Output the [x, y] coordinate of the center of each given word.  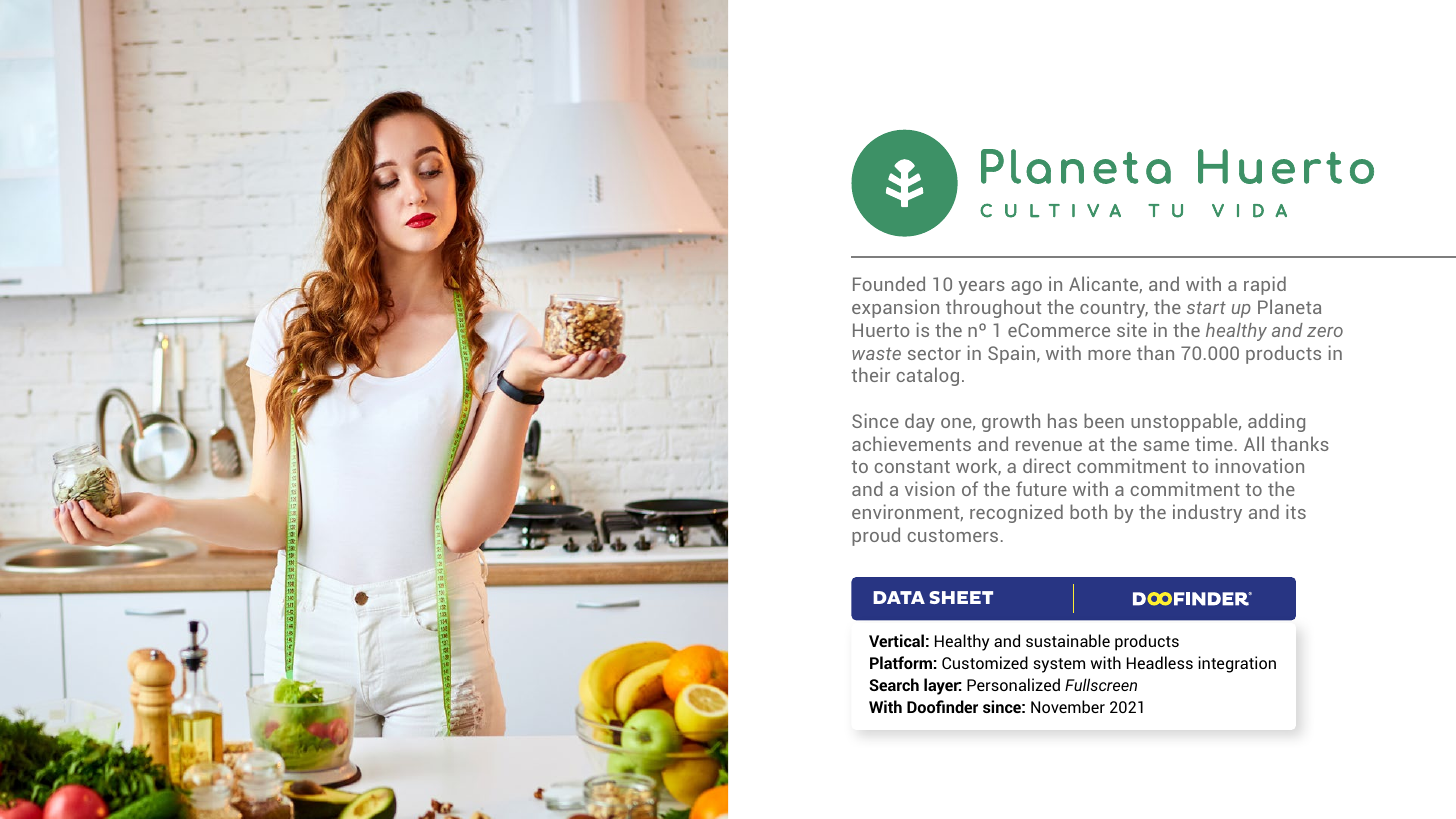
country [1114, 309]
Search [894, 684]
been [1104, 420]
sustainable [1068, 640]
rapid [1265, 285]
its [1296, 511]
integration [1237, 664]
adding [1276, 422]
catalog [928, 376]
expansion [895, 308]
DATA [899, 597]
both [1088, 511]
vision [930, 488]
